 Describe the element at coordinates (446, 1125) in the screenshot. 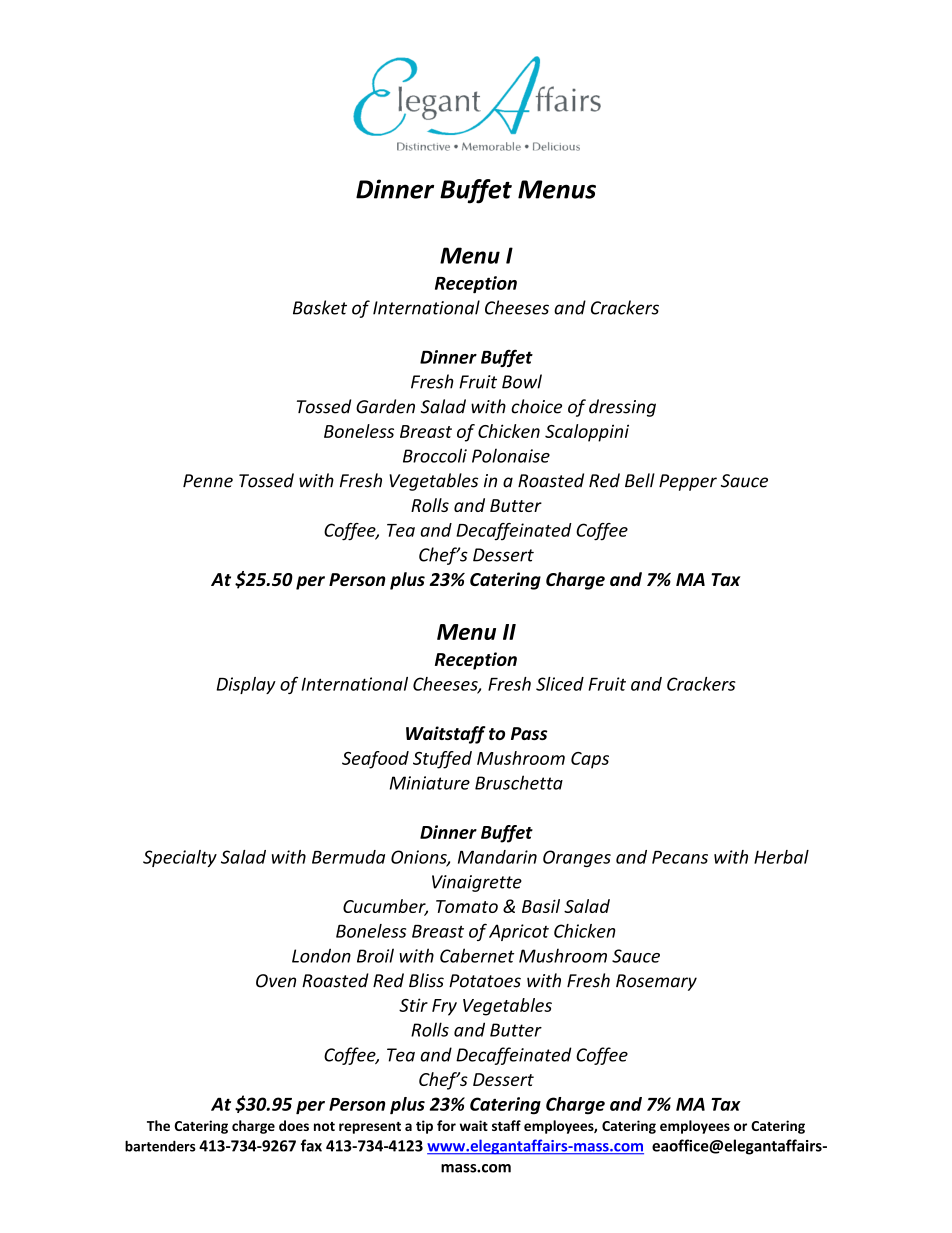

I see `for` at that location.
